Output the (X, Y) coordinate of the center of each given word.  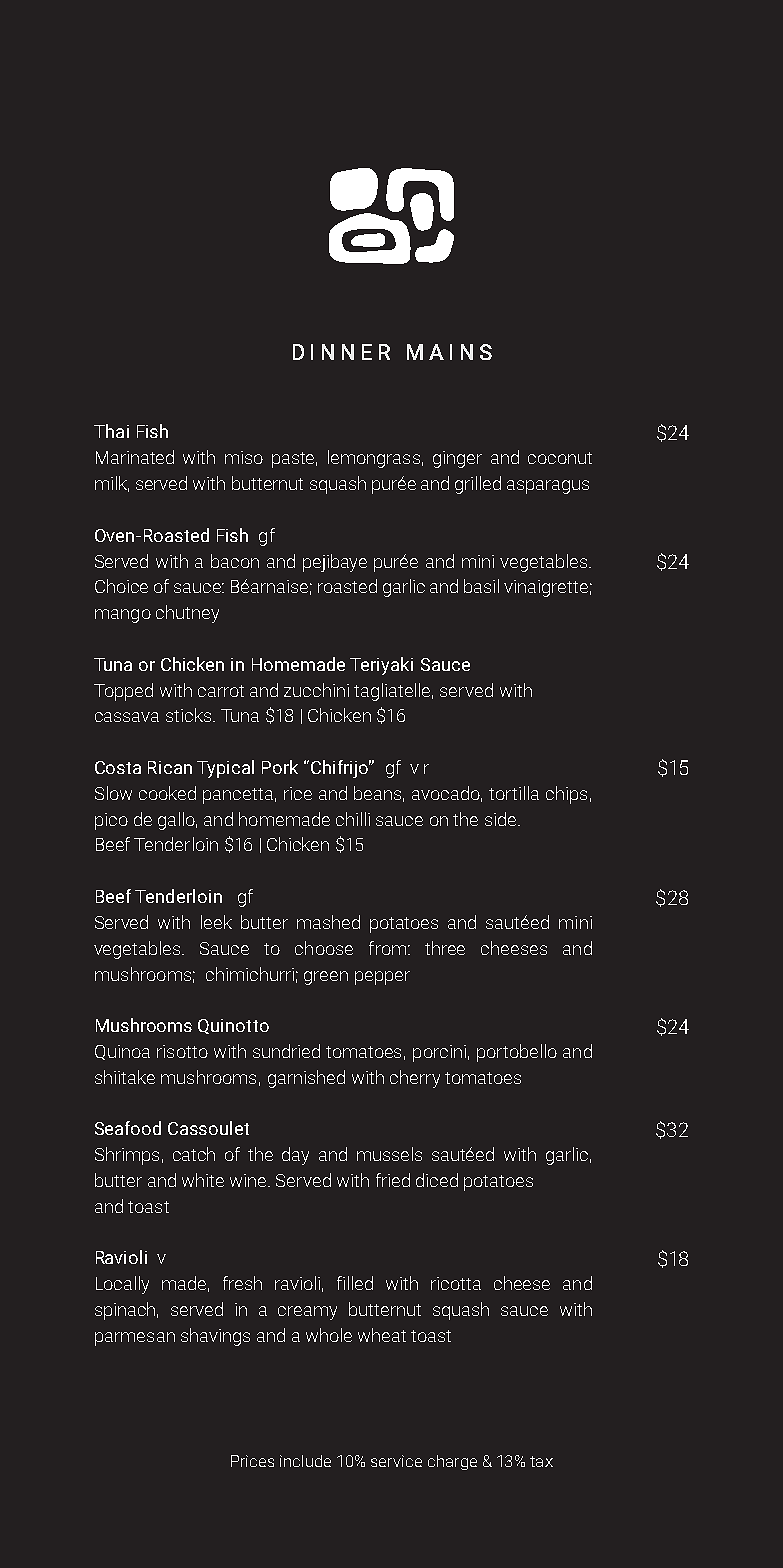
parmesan (135, 1339)
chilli (353, 819)
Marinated (135, 457)
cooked (167, 793)
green (326, 978)
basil (481, 586)
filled (355, 1283)
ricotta (456, 1283)
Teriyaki (381, 666)
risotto (182, 1051)
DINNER (341, 352)
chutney (187, 614)
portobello (517, 1053)
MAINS (449, 352)
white (203, 1180)
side (502, 819)
